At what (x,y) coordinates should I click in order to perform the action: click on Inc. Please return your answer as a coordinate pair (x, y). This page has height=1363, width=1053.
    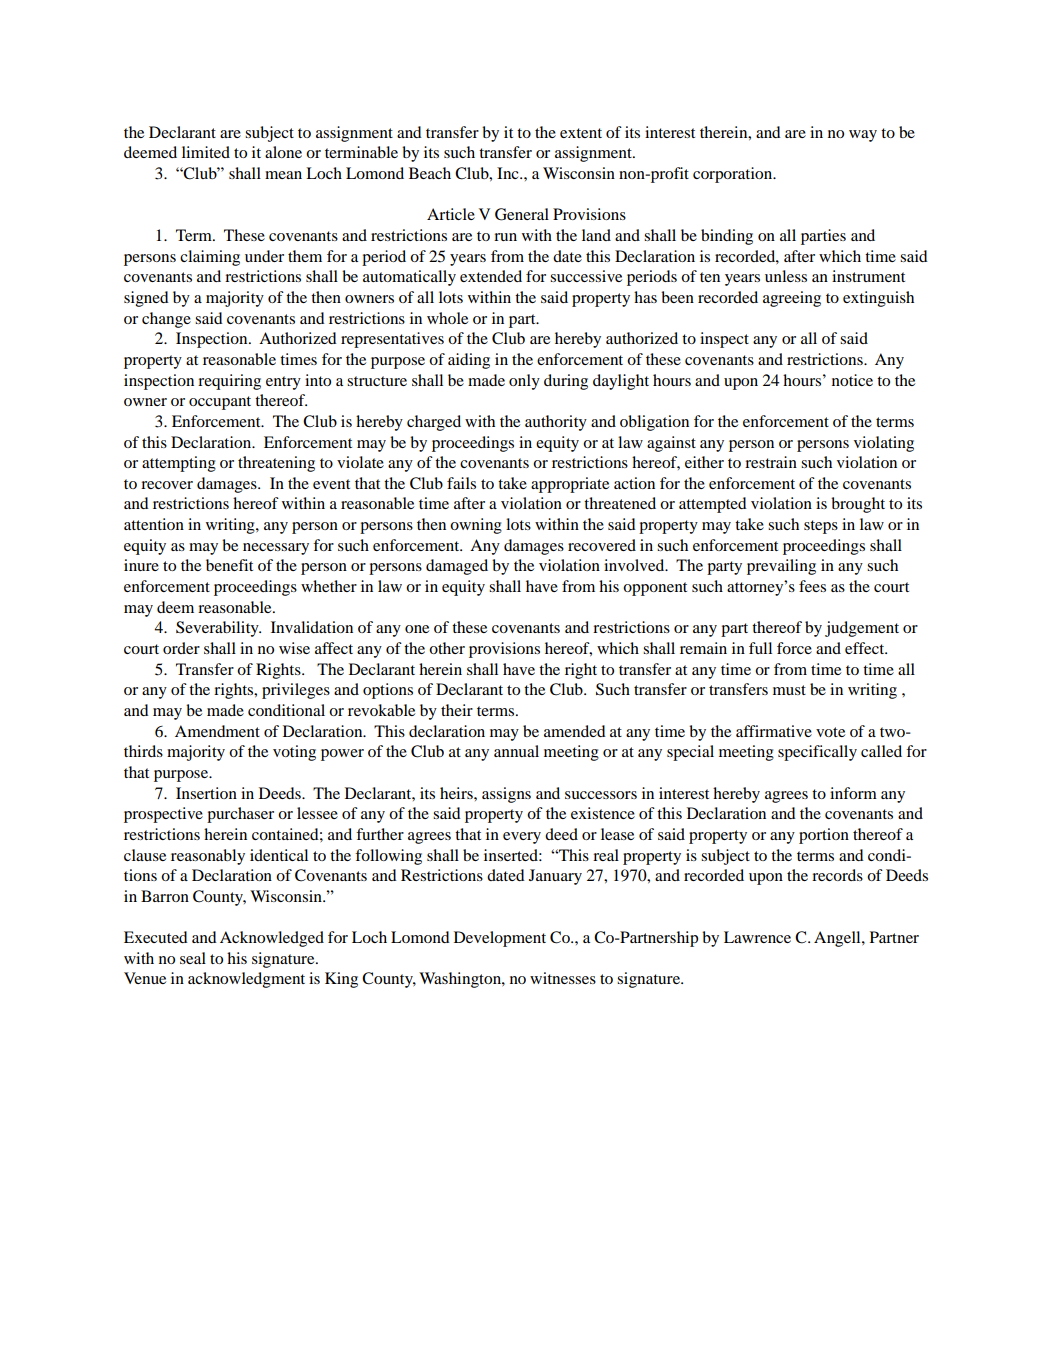
    Looking at the image, I should click on (509, 173).
